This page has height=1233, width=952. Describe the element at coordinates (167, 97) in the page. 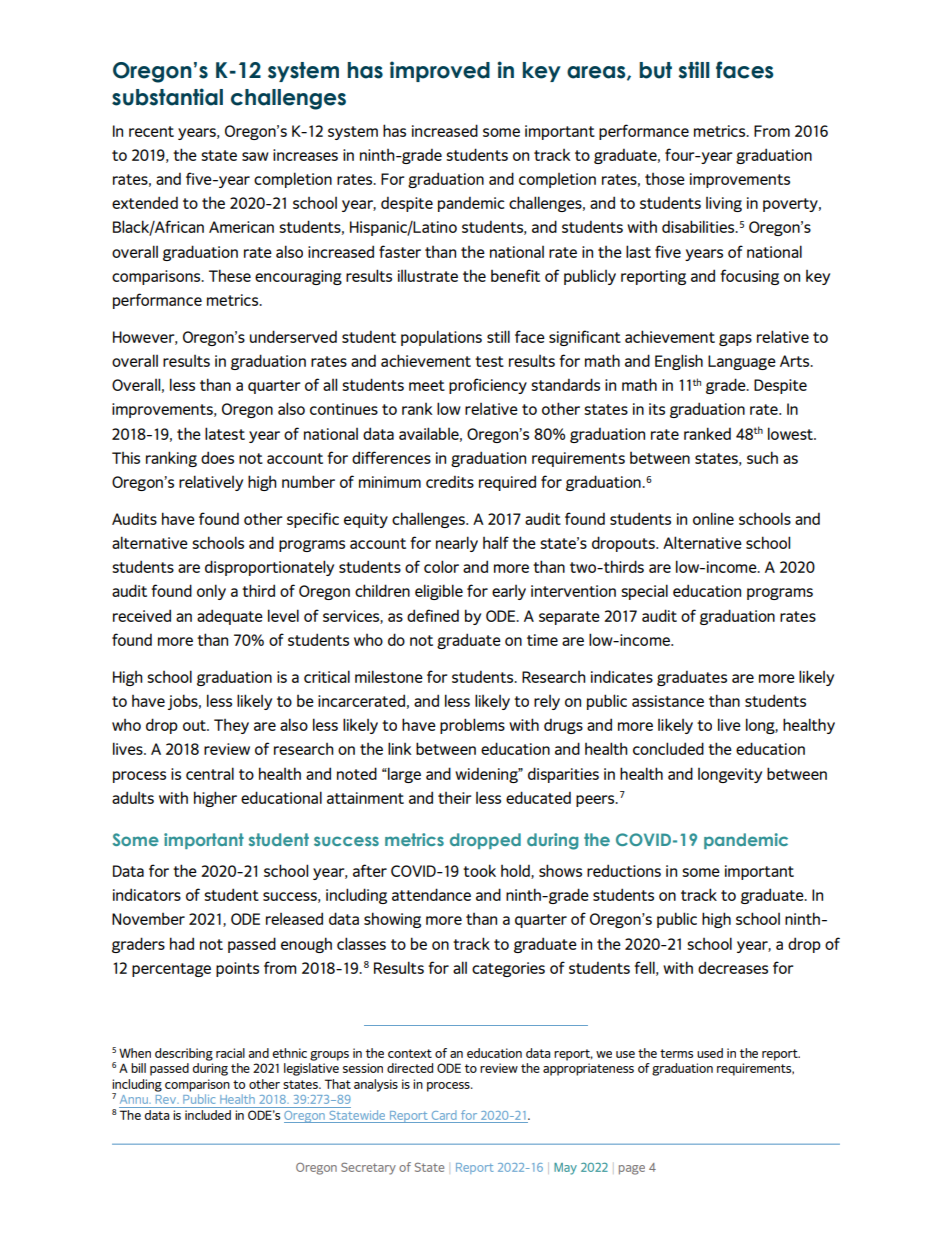

I see `substantial` at that location.
